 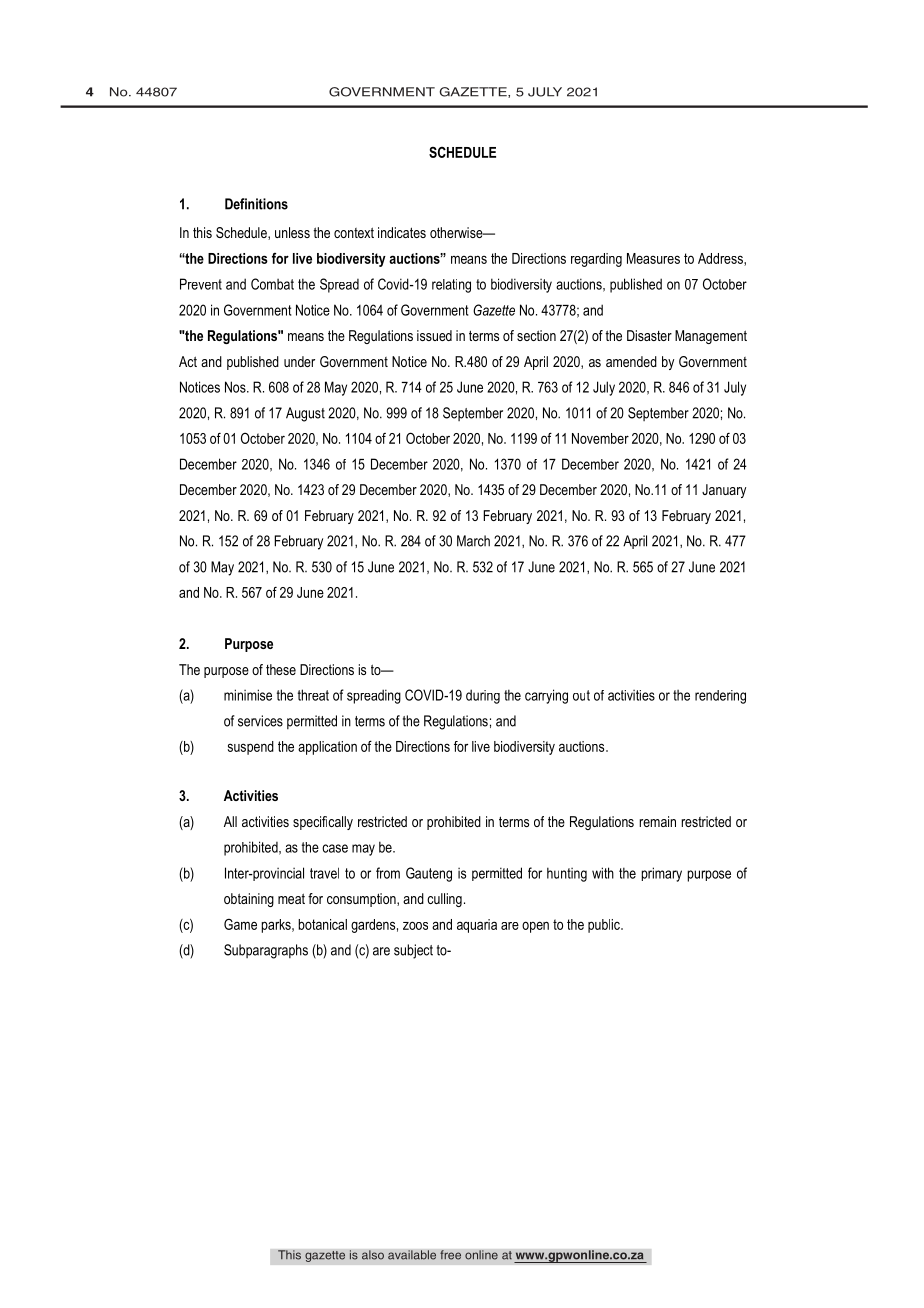 What do you see at coordinates (412, 1255) in the screenshot?
I see `available` at bounding box center [412, 1255].
